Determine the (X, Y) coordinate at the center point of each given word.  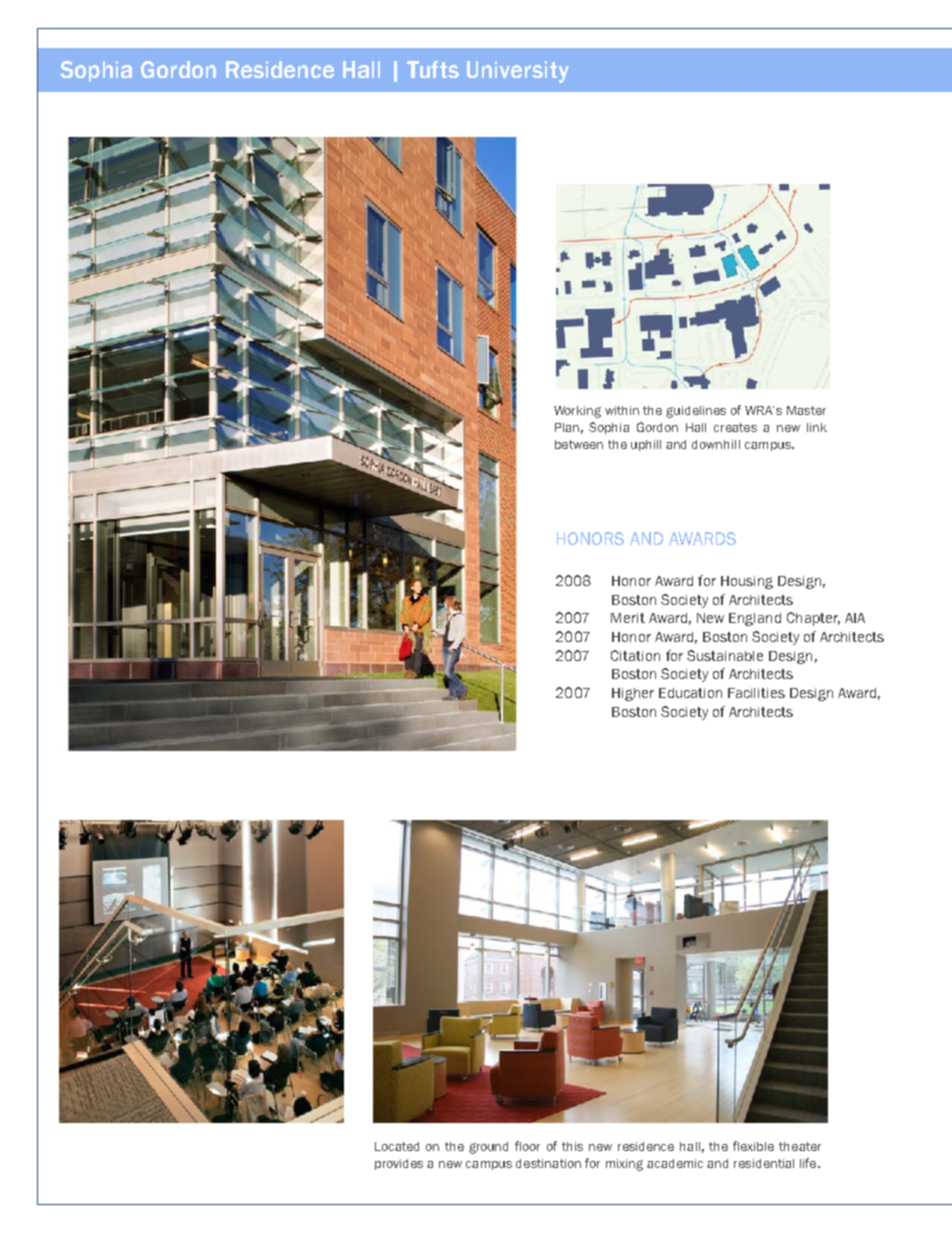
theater (800, 1146)
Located (397, 1146)
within (622, 410)
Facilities (756, 693)
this (572, 1146)
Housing (747, 582)
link (817, 427)
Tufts (433, 69)
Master (806, 410)
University (518, 72)
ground (488, 1148)
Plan (567, 427)
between (579, 444)
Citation (635, 655)
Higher (633, 694)
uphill (646, 445)
